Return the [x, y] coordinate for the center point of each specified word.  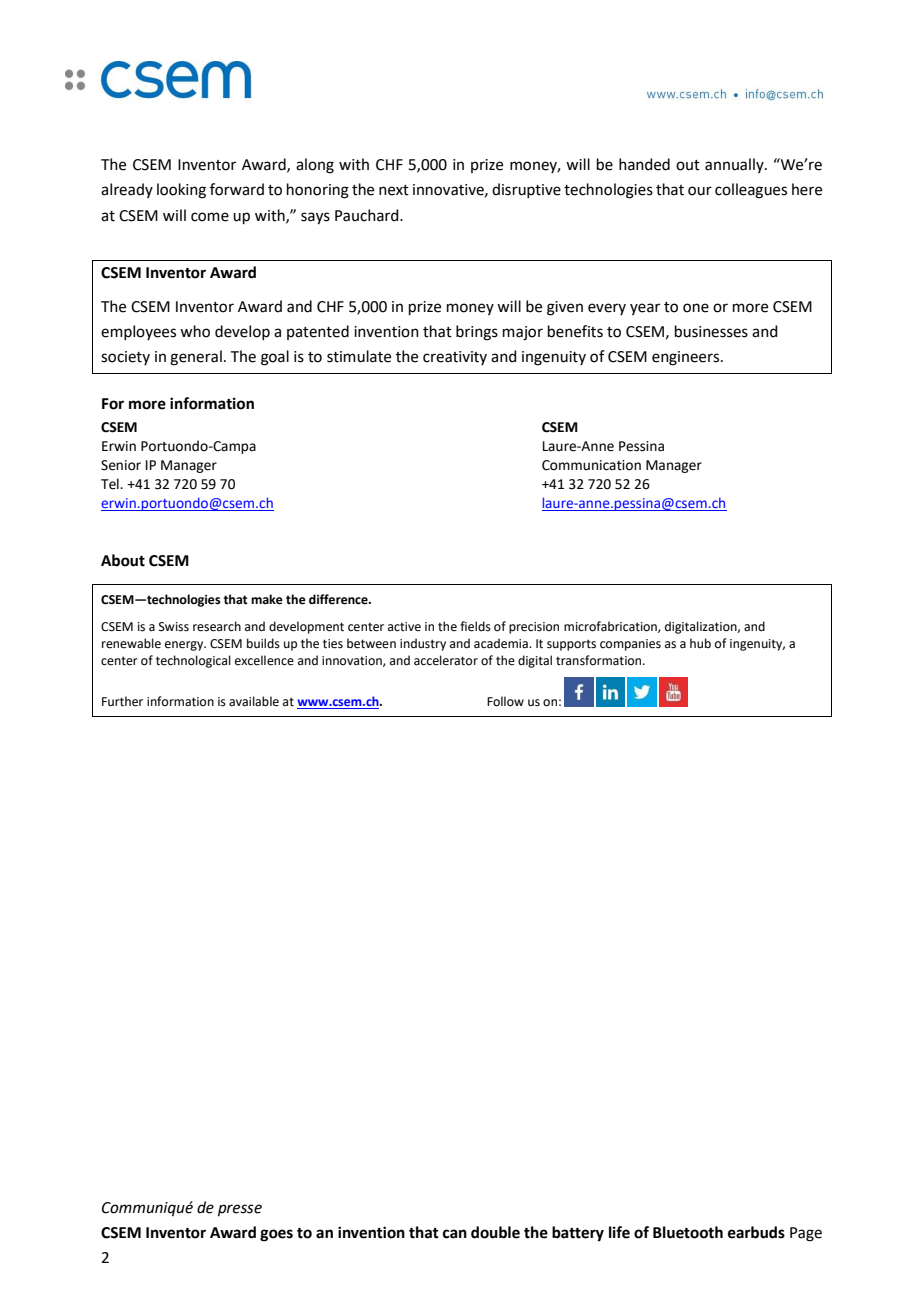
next [394, 190]
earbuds [756, 1232]
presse [240, 1210]
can [455, 1234]
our [700, 191]
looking [181, 191]
